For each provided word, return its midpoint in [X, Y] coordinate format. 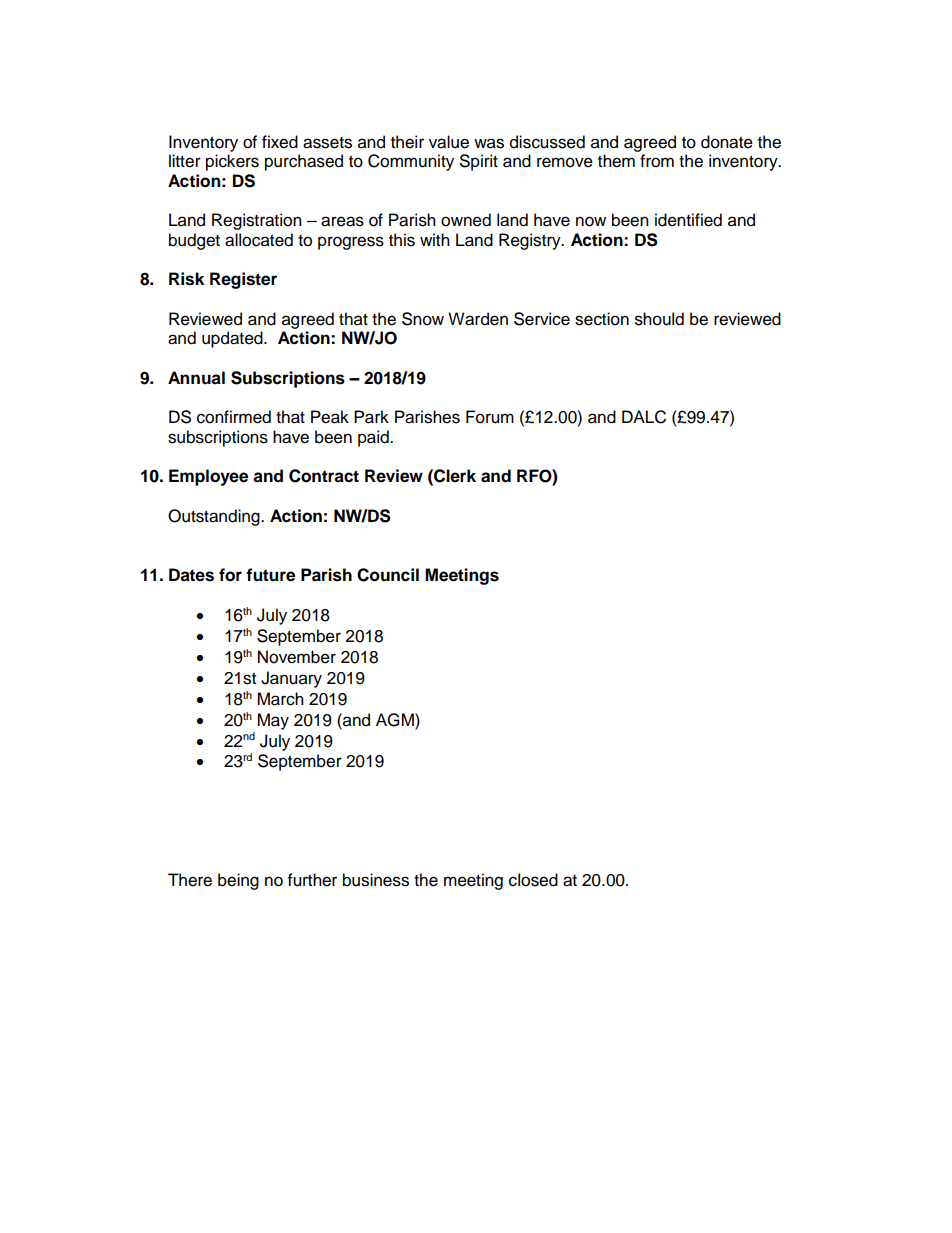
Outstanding [215, 517]
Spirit [479, 162]
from [657, 161]
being [238, 881]
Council [388, 575]
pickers [232, 162]
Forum [490, 417]
